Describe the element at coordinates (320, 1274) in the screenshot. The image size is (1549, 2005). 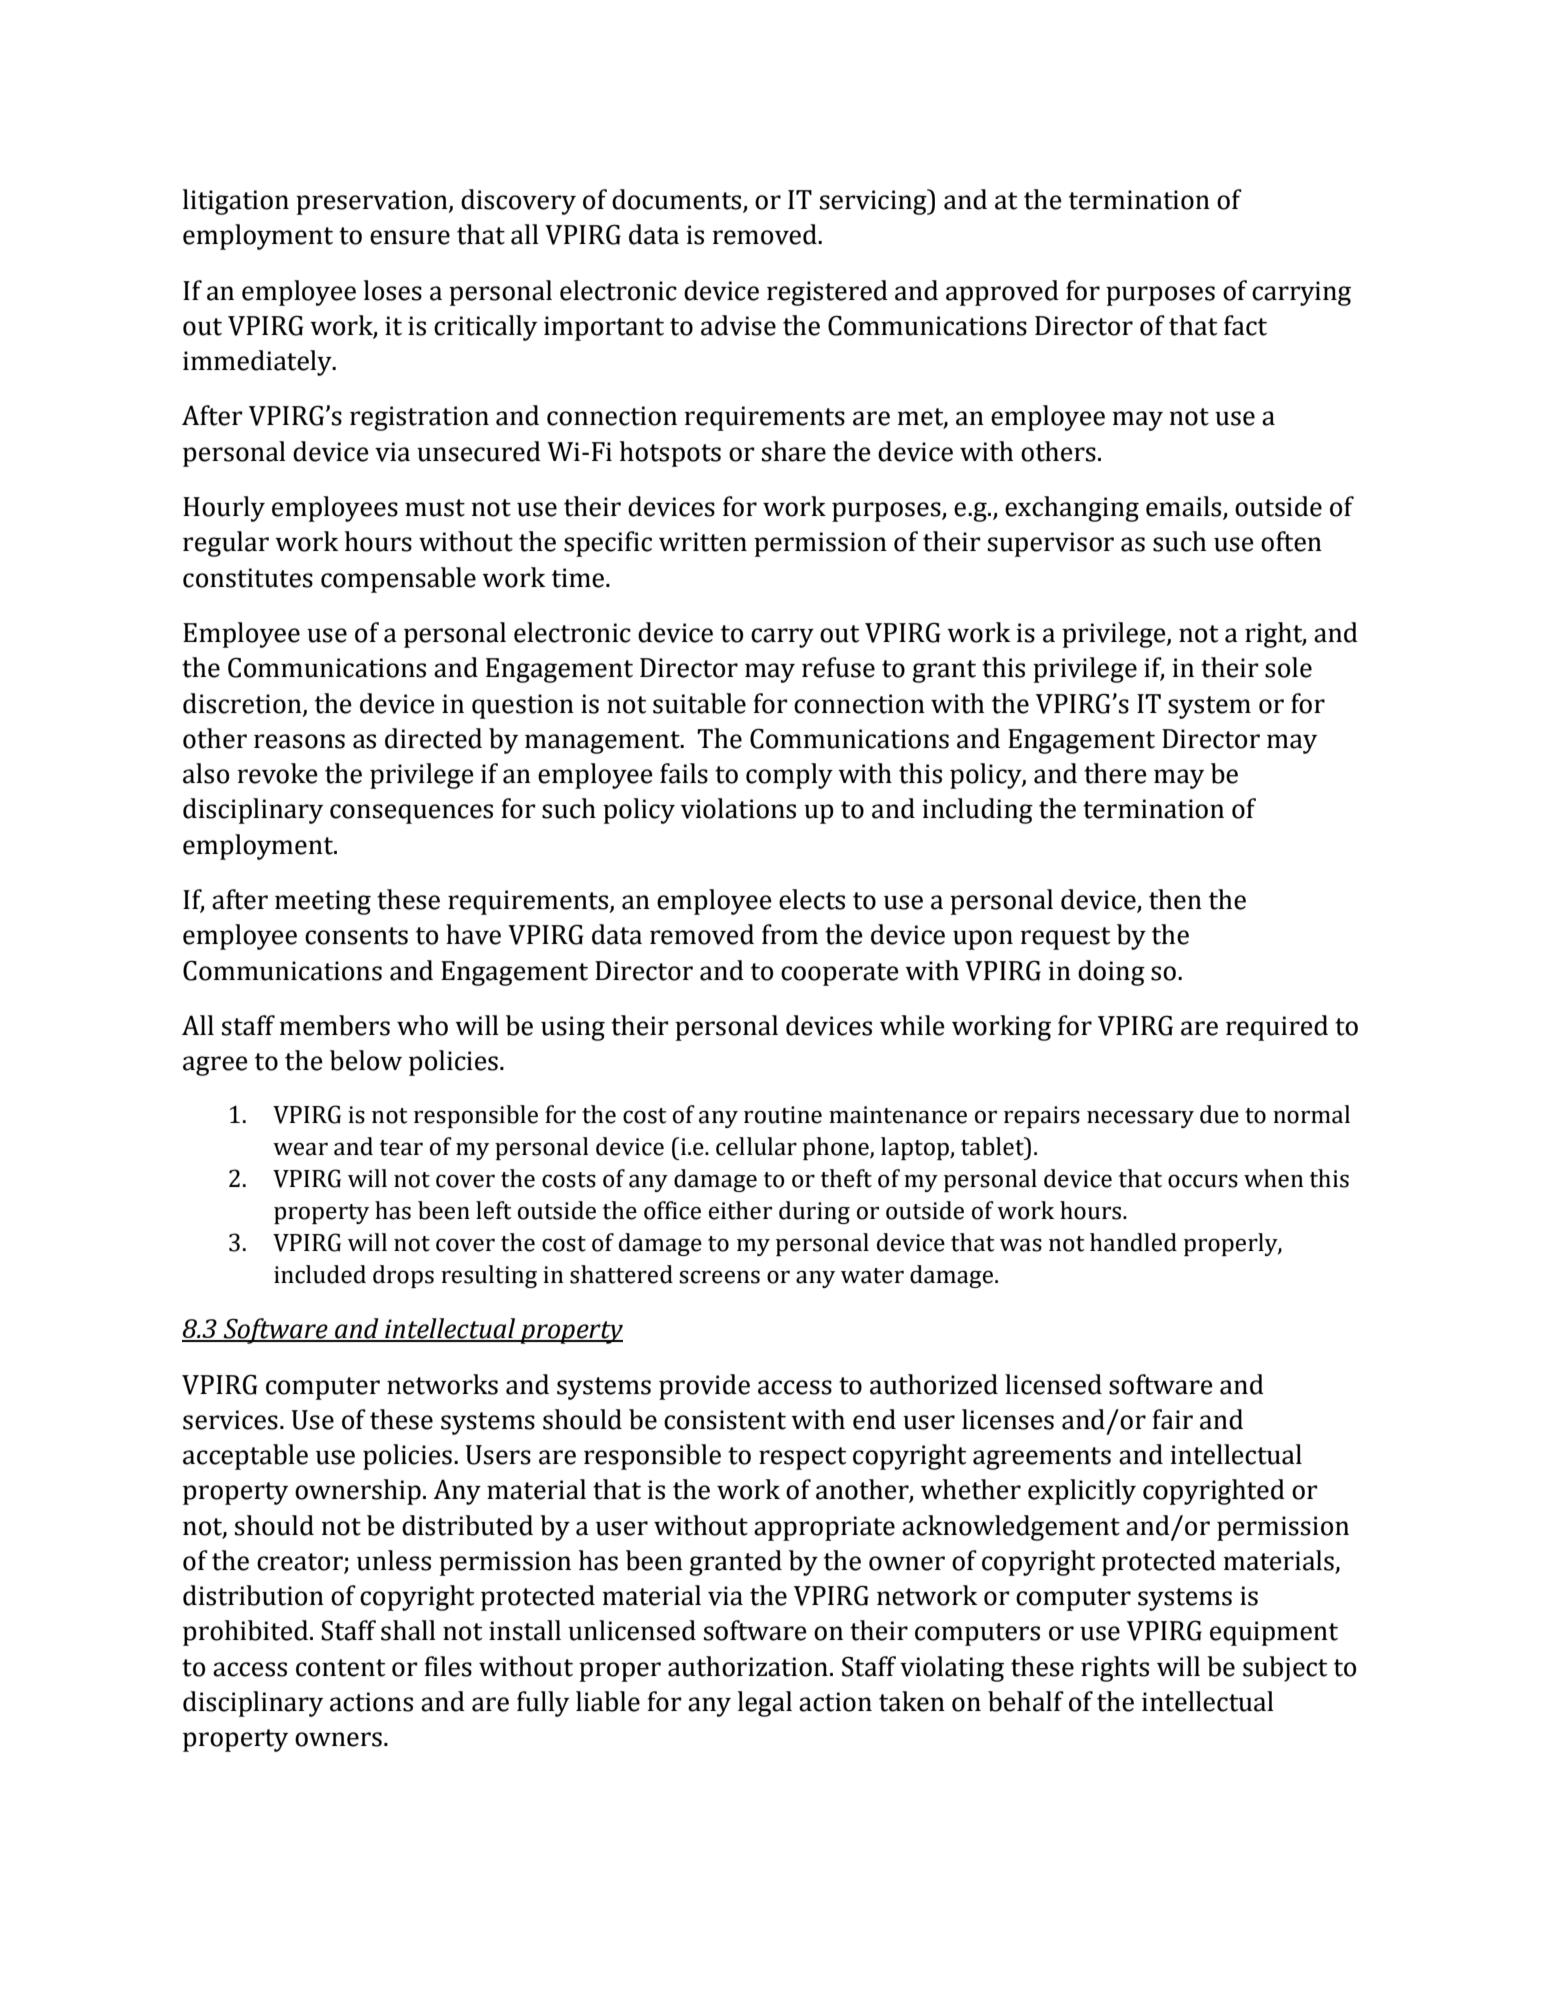
I see `included` at that location.
